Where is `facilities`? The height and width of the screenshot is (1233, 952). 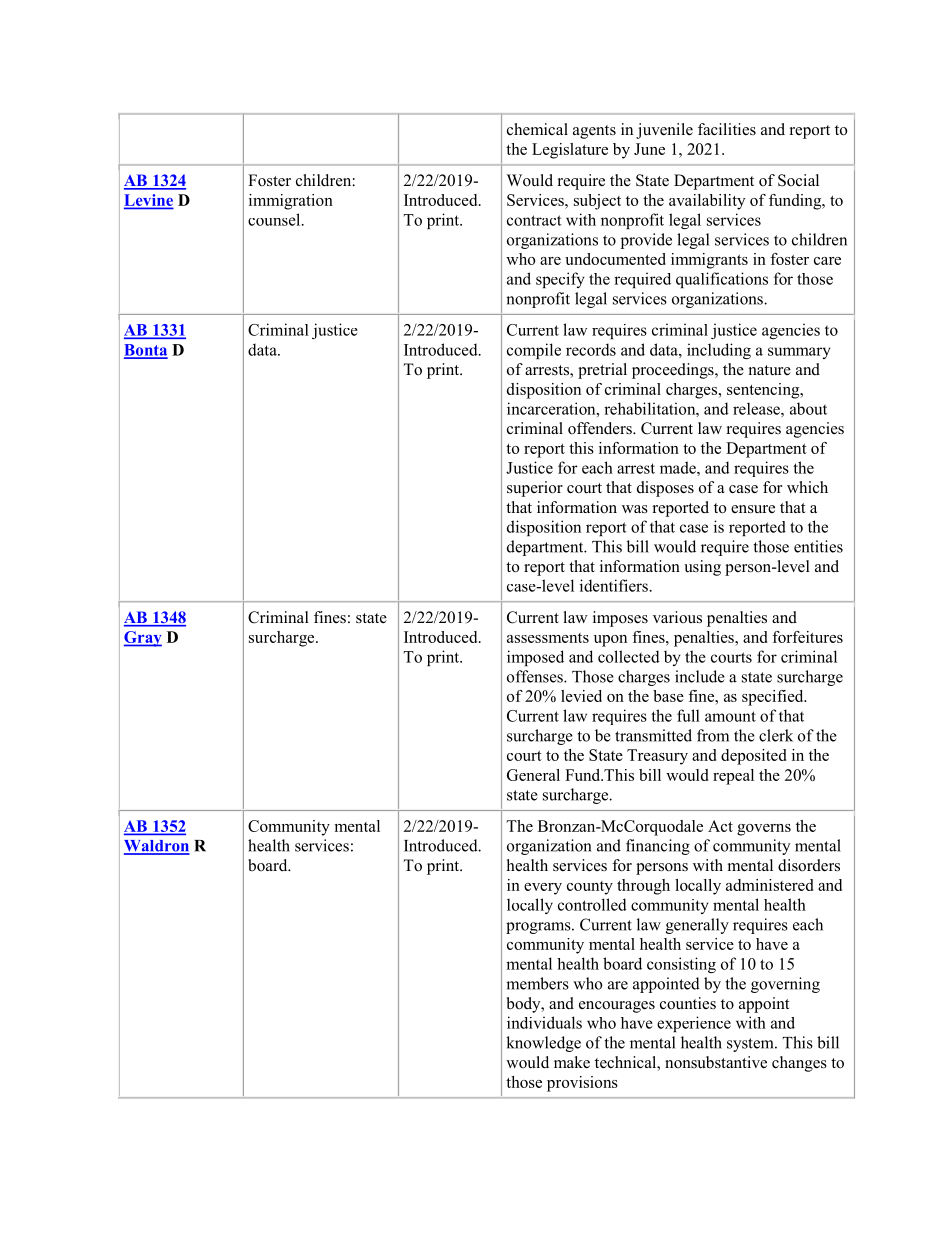 facilities is located at coordinates (727, 129).
